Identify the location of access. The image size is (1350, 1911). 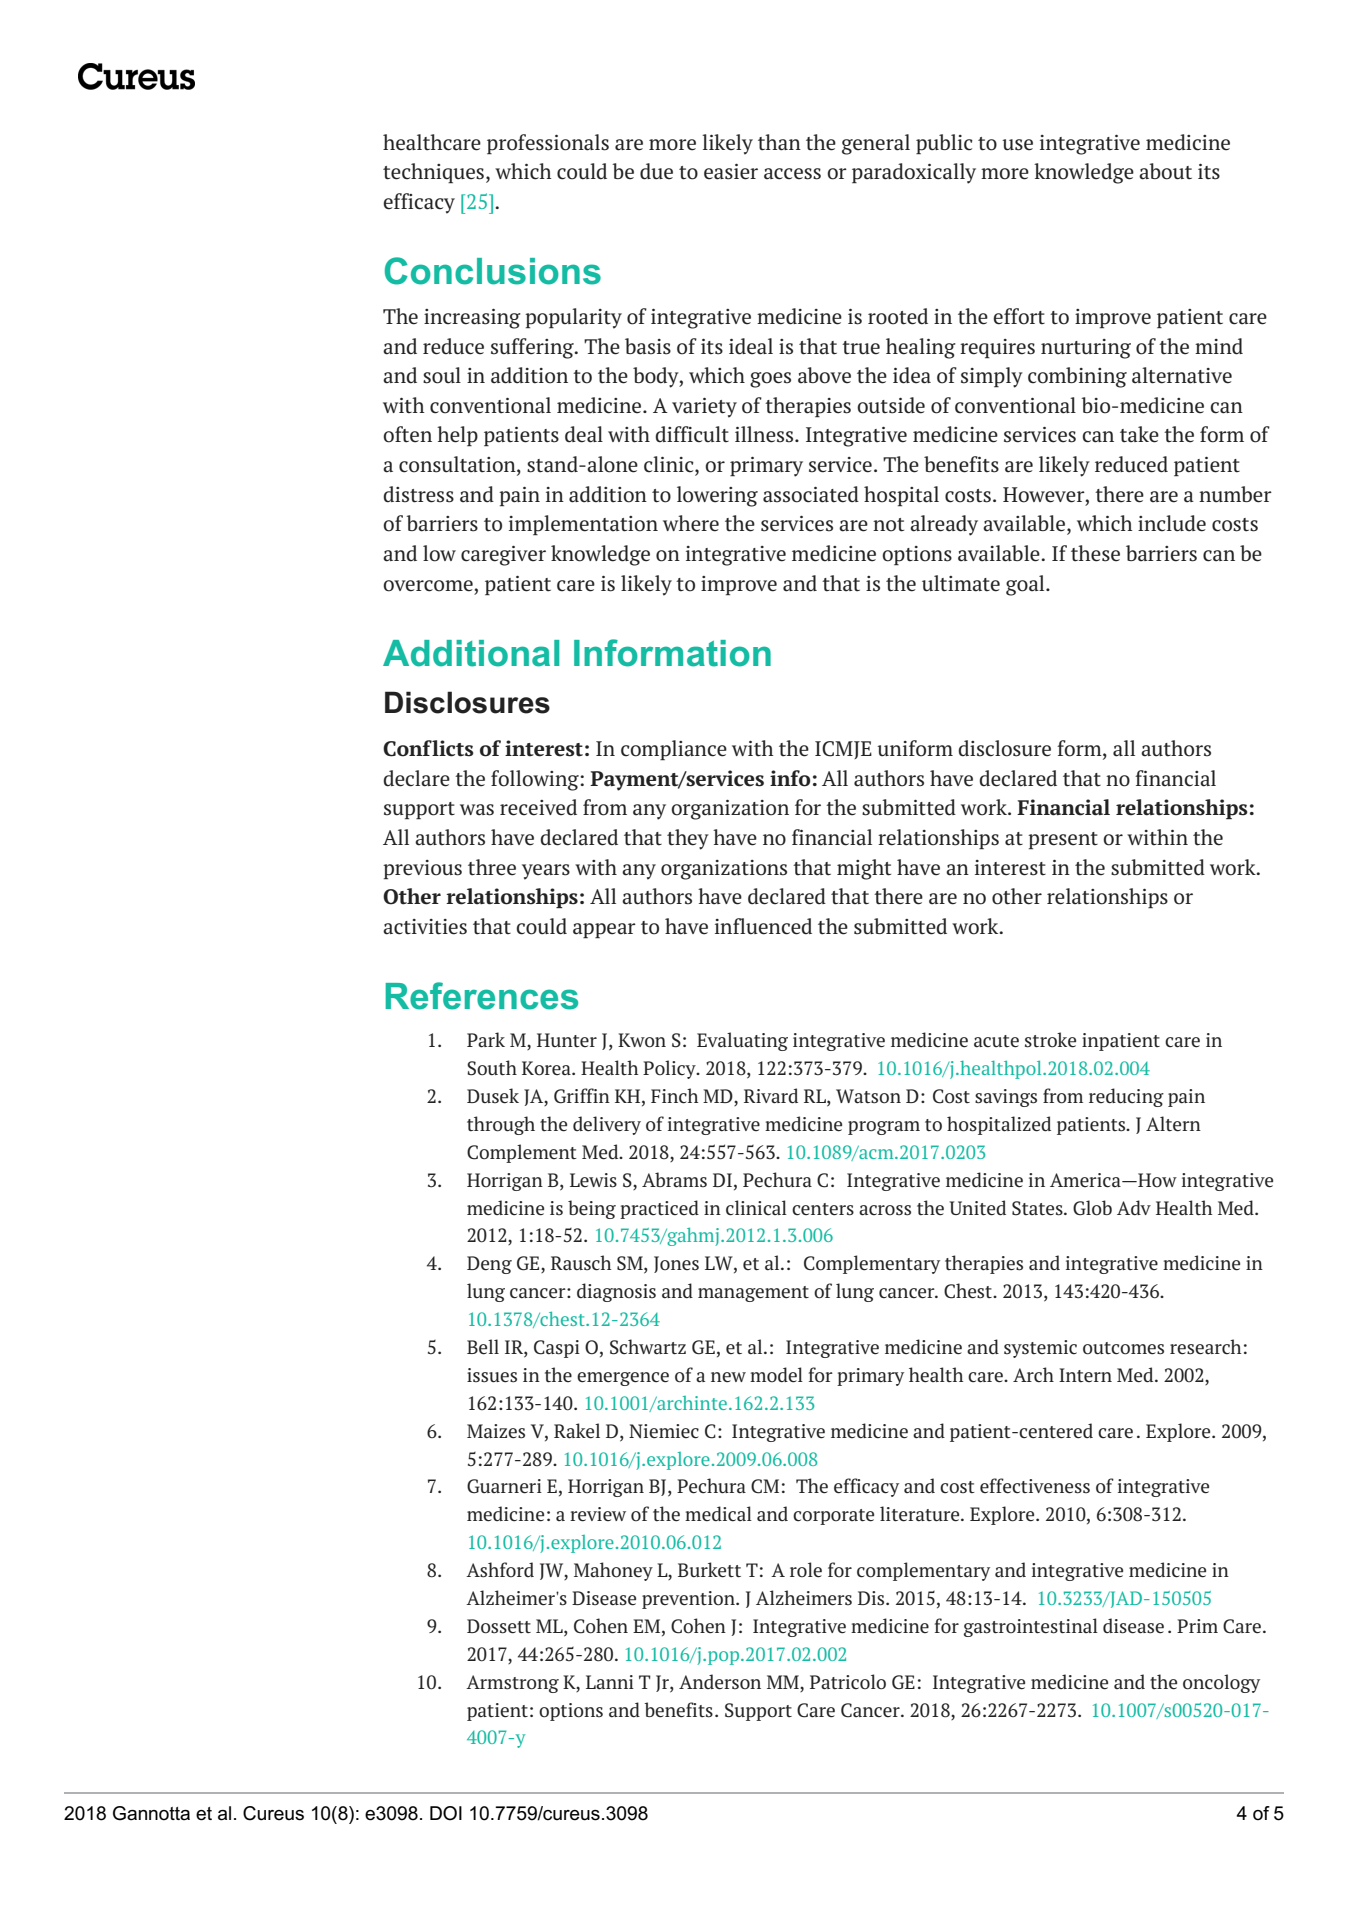
(792, 174).
